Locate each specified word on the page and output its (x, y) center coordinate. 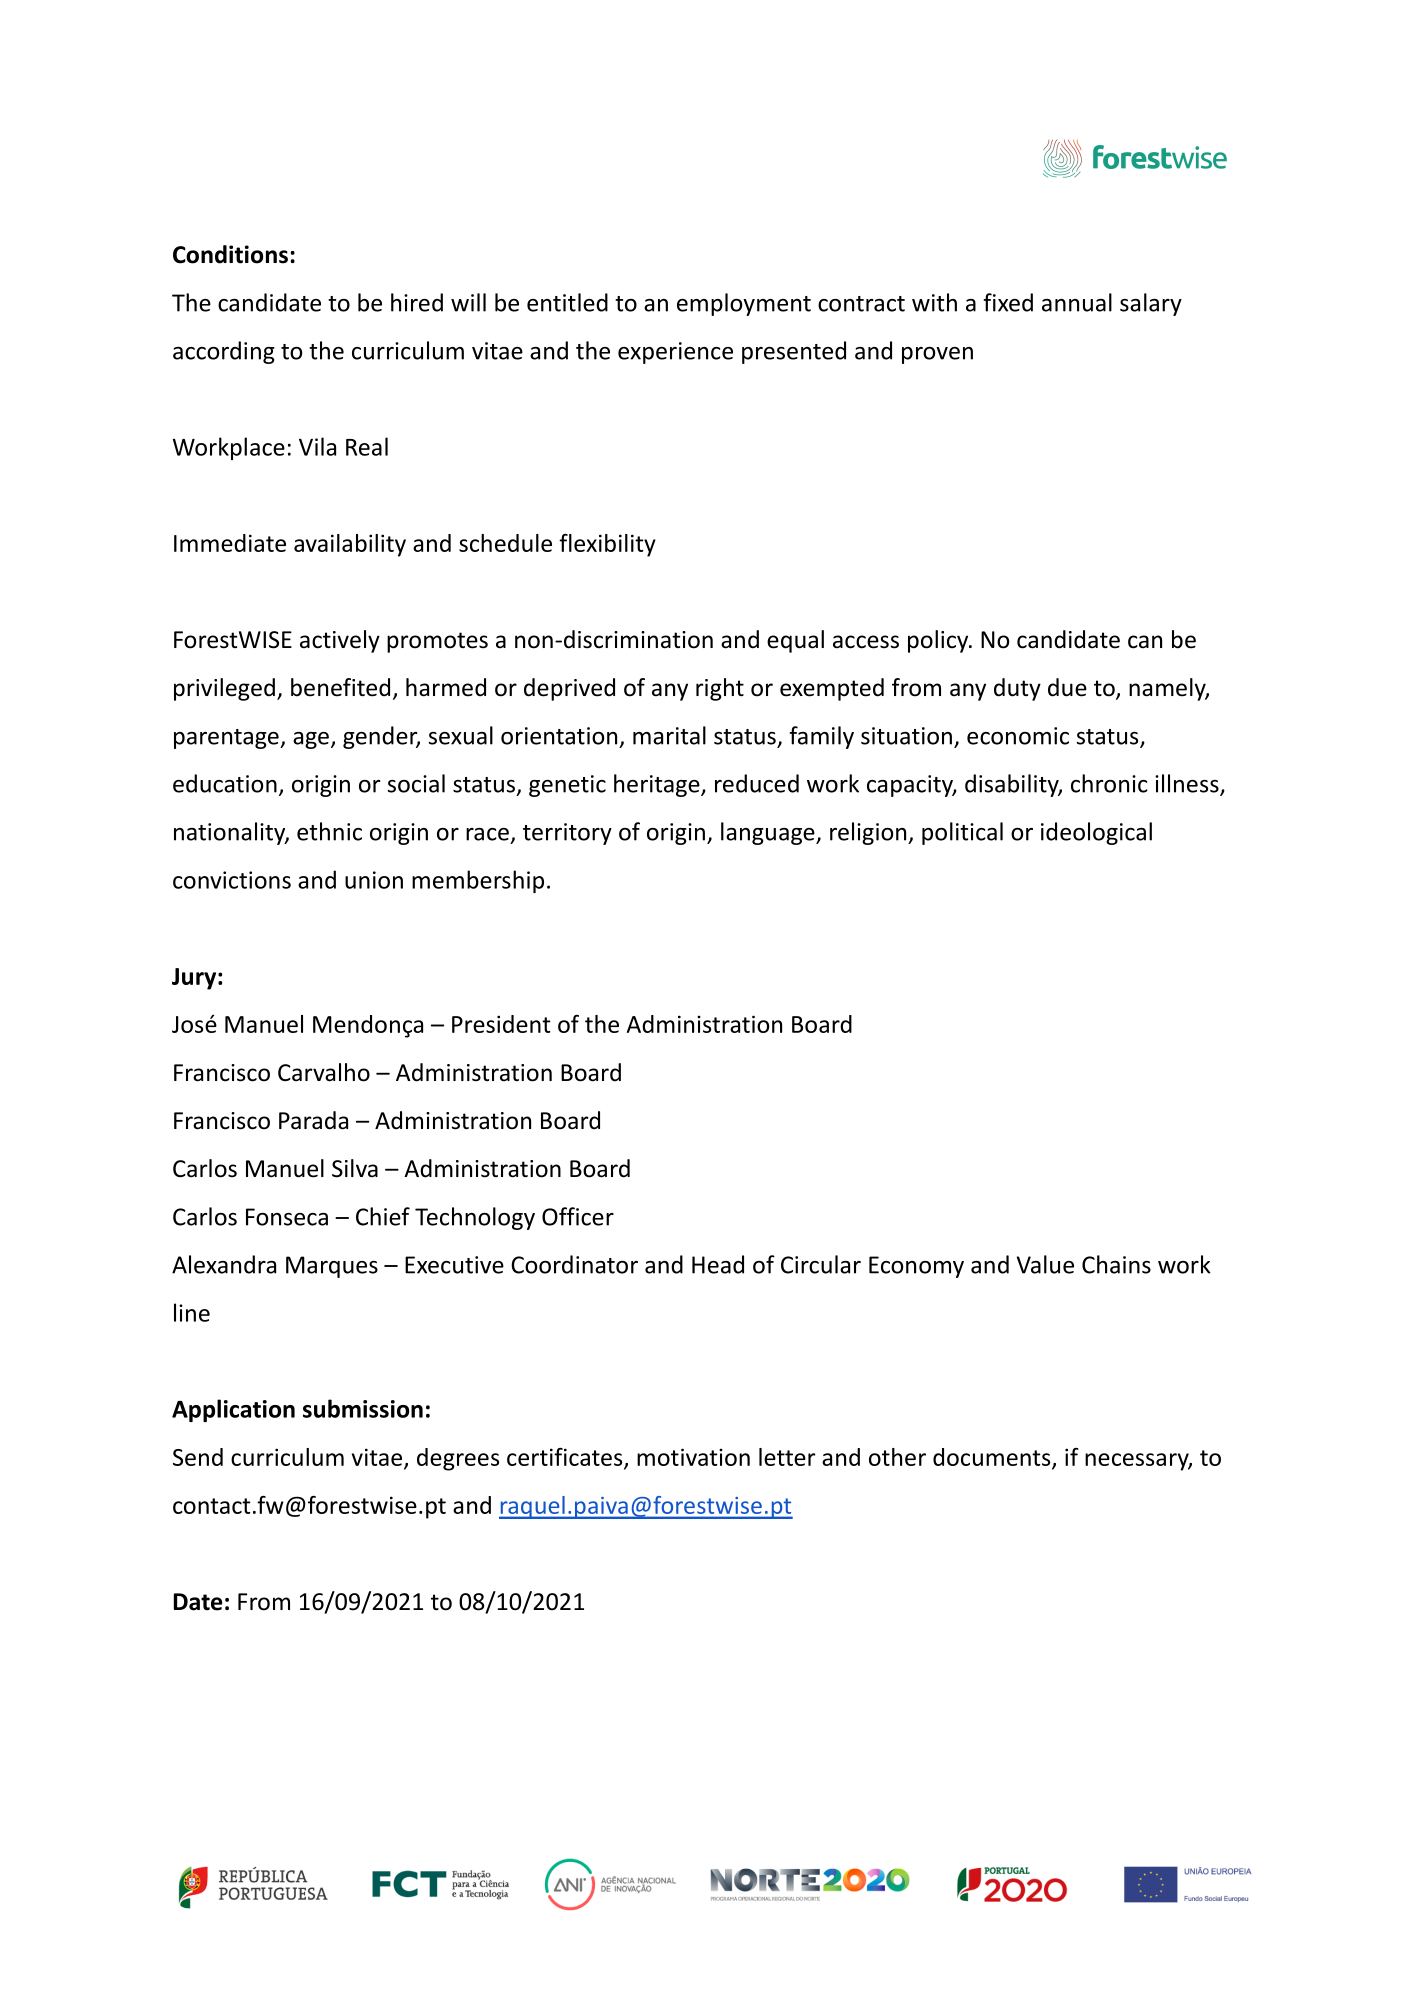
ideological (1096, 833)
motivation (693, 1457)
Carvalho (324, 1072)
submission (363, 1408)
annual (1077, 302)
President (501, 1024)
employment (744, 304)
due (1067, 687)
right (720, 689)
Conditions (230, 254)
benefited (340, 687)
